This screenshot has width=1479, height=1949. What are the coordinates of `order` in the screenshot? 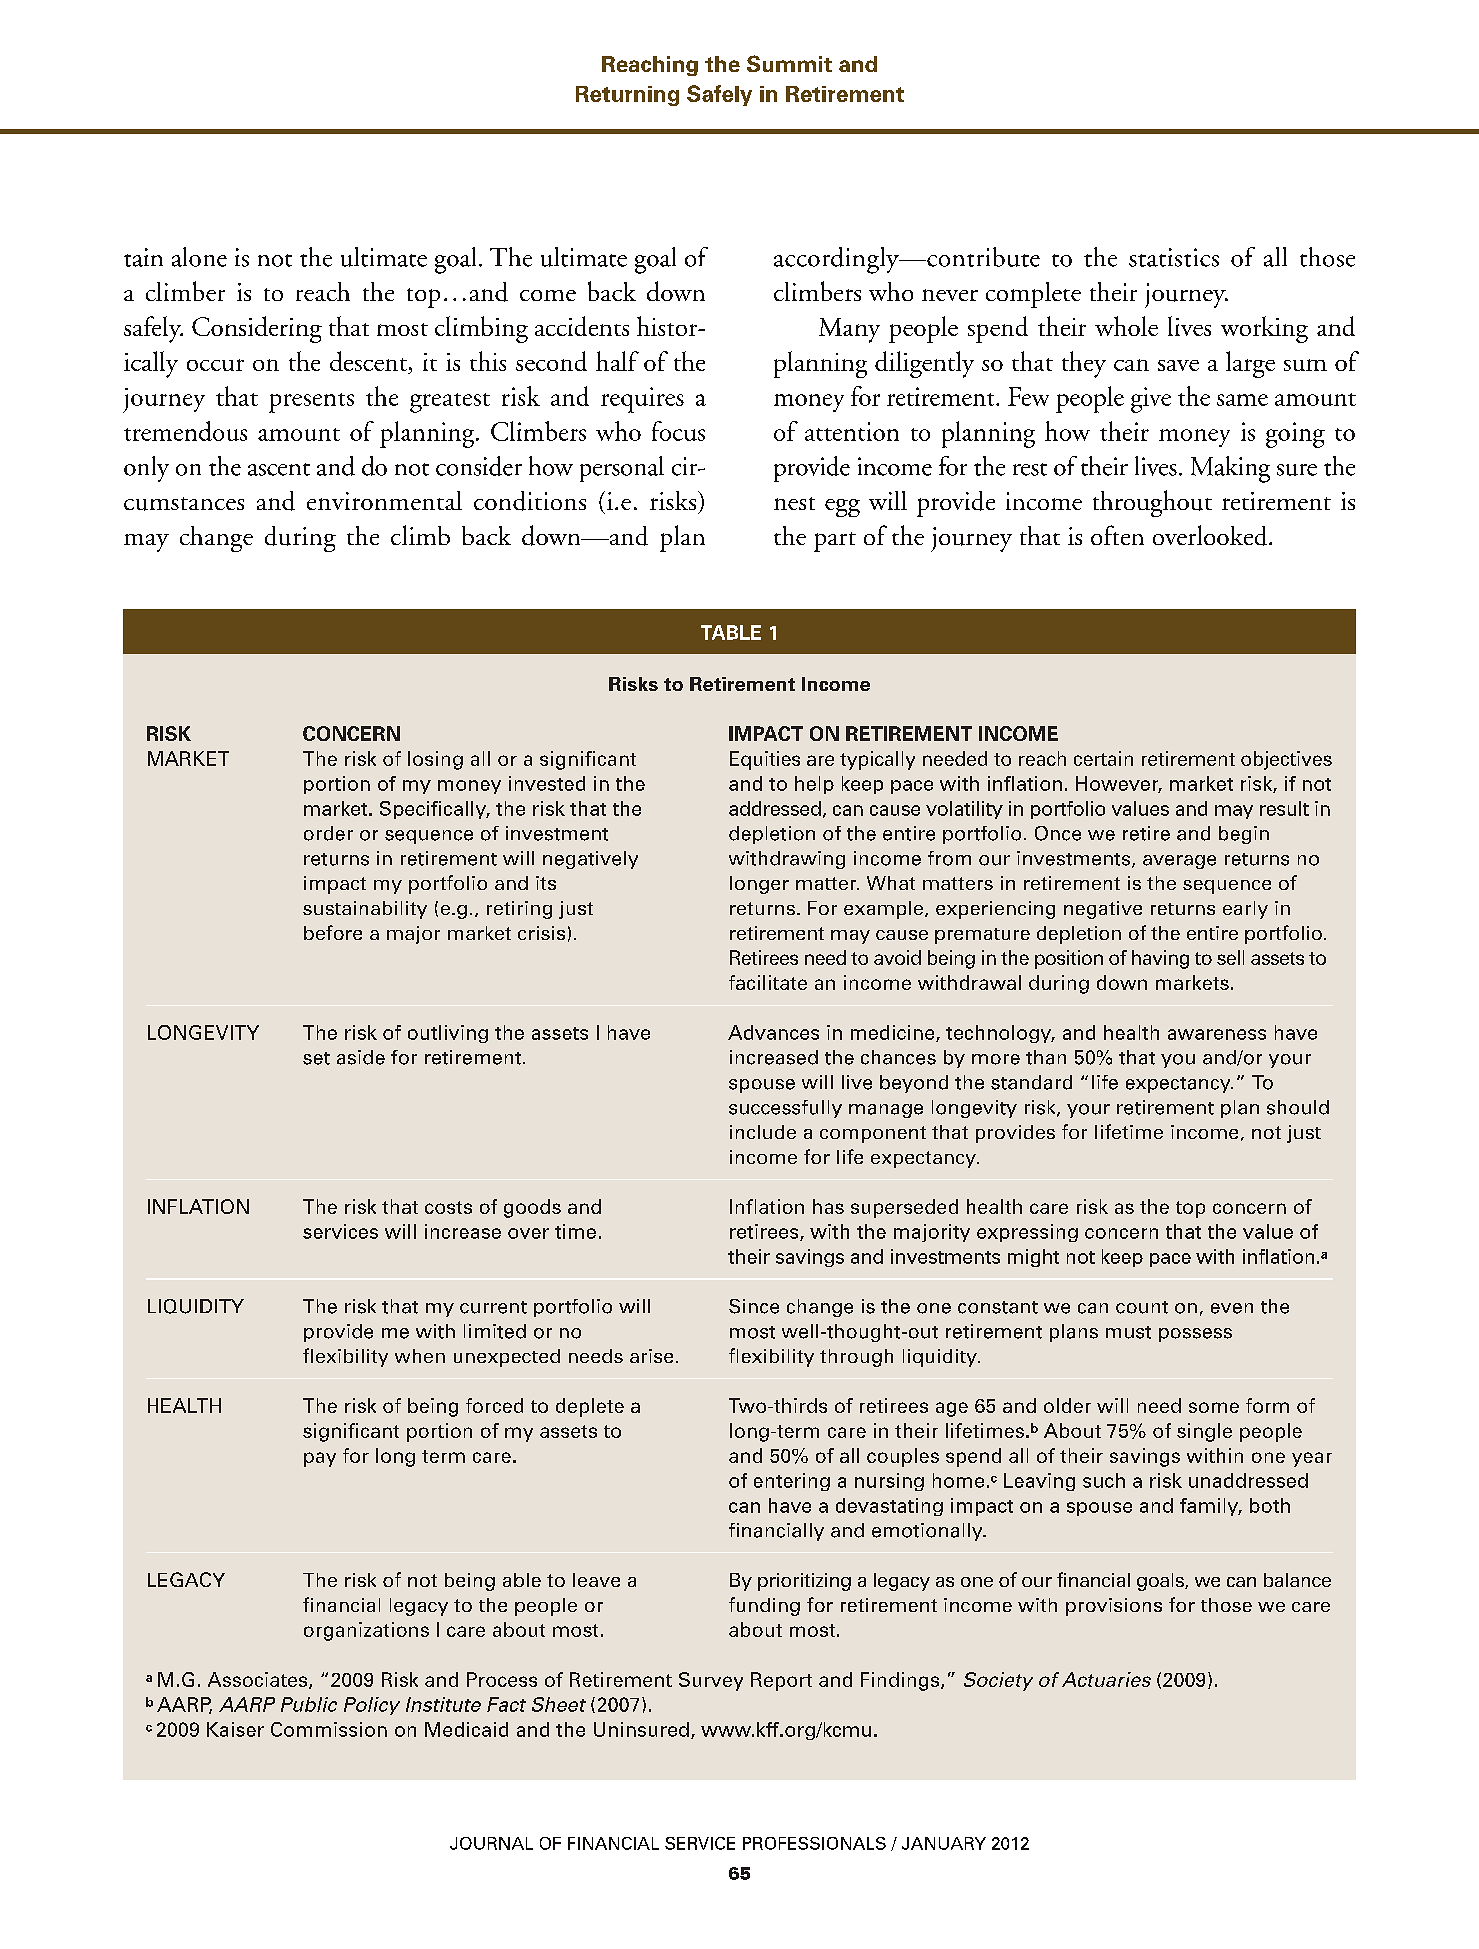 It's located at (328, 833).
